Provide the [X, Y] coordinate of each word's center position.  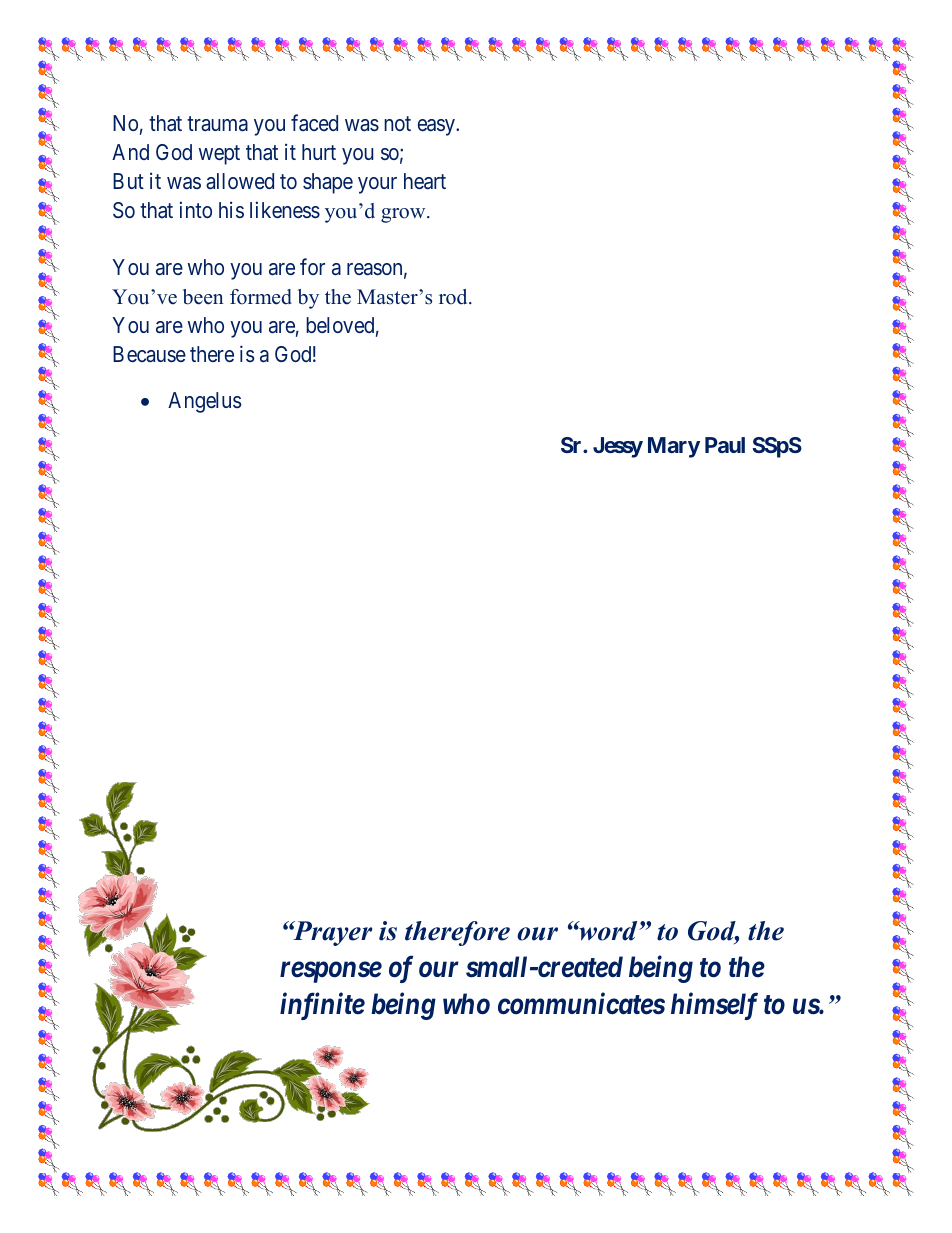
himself [714, 1006]
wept [219, 155]
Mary [674, 447]
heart [425, 181]
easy [437, 127]
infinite [322, 1006]
